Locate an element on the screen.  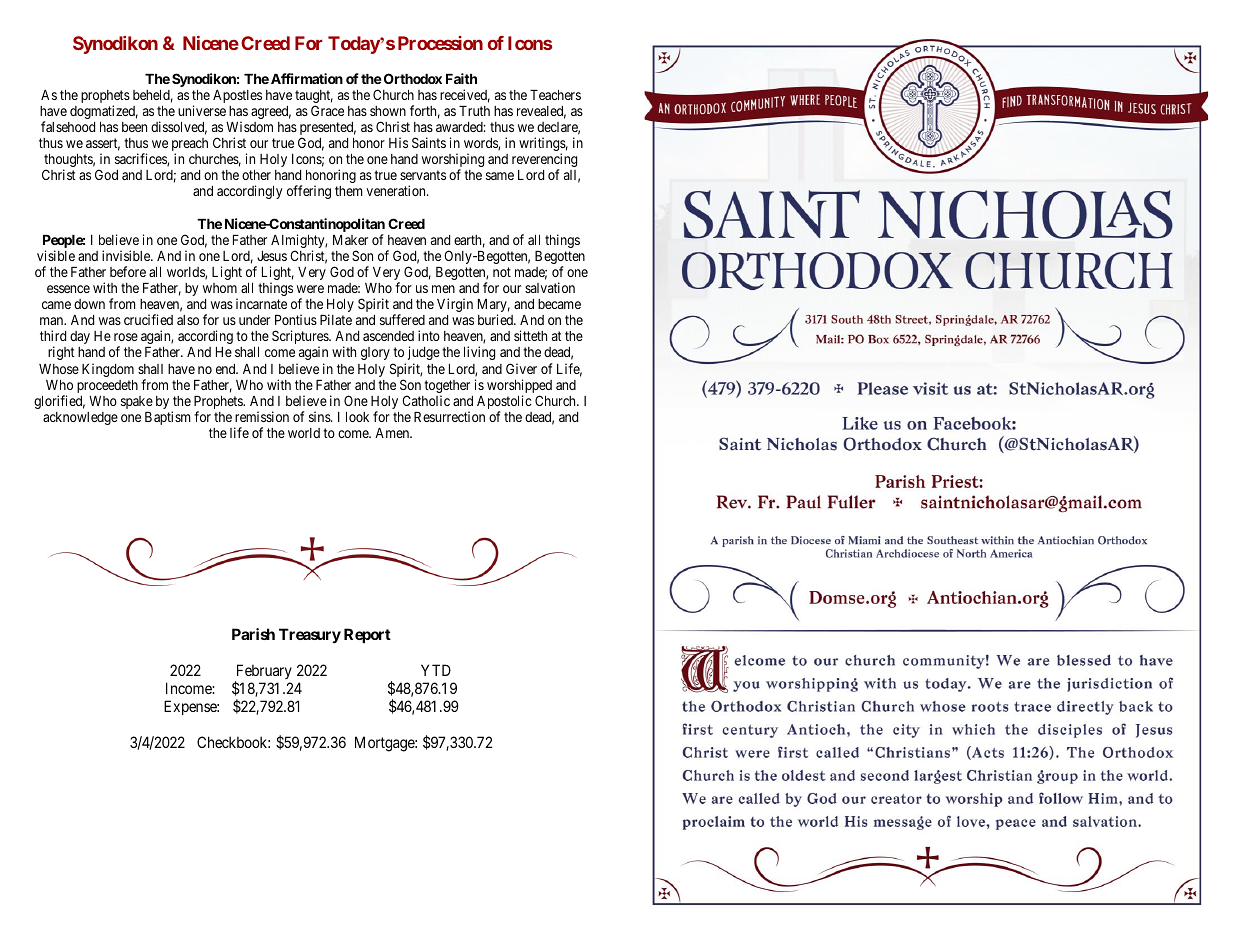
Treasury is located at coordinates (310, 635).
